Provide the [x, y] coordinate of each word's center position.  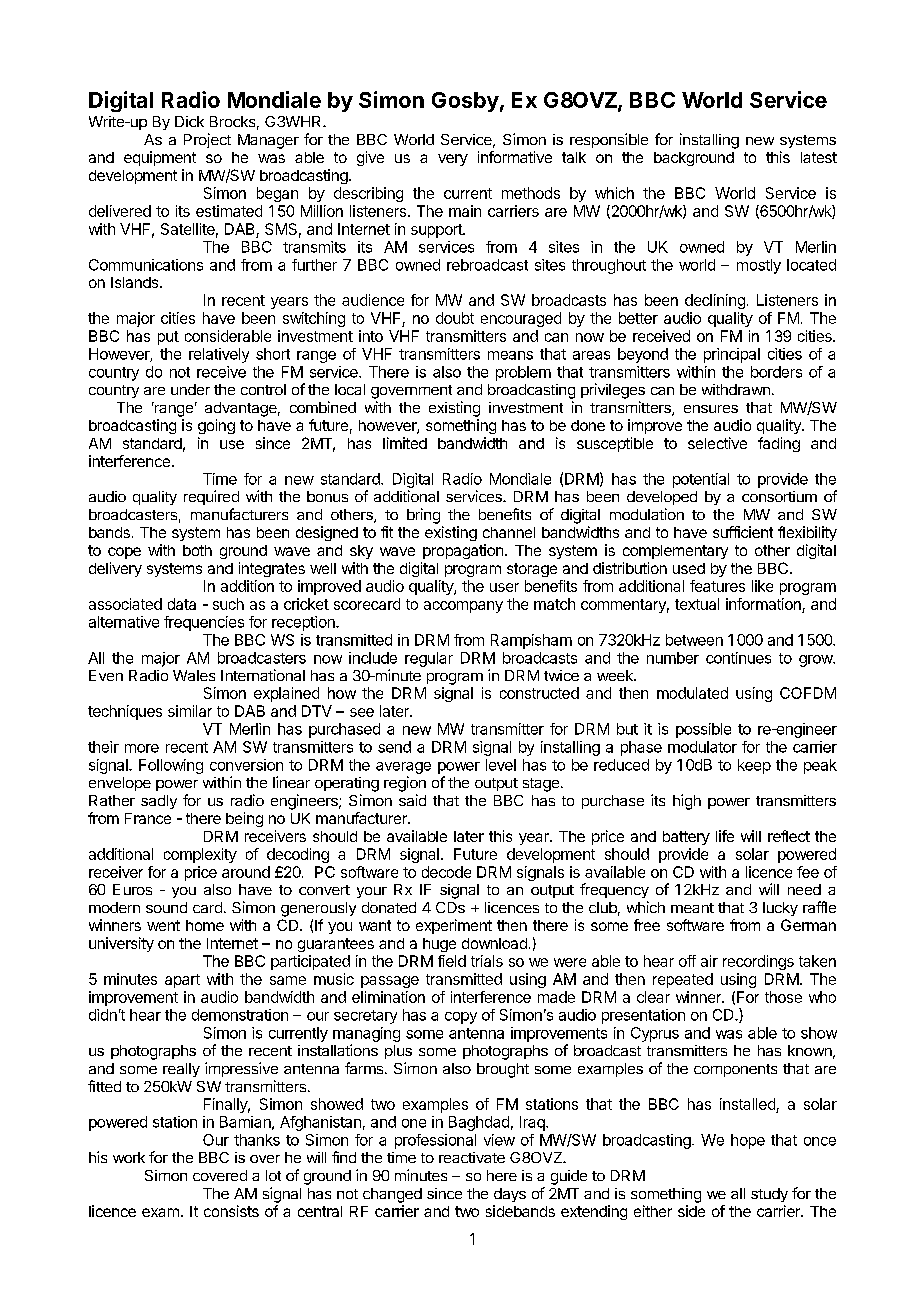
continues [738, 658]
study [769, 1195]
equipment [160, 158]
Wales [194, 675]
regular [429, 659]
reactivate [472, 1157]
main [465, 211]
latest [819, 157]
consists [231, 1211]
